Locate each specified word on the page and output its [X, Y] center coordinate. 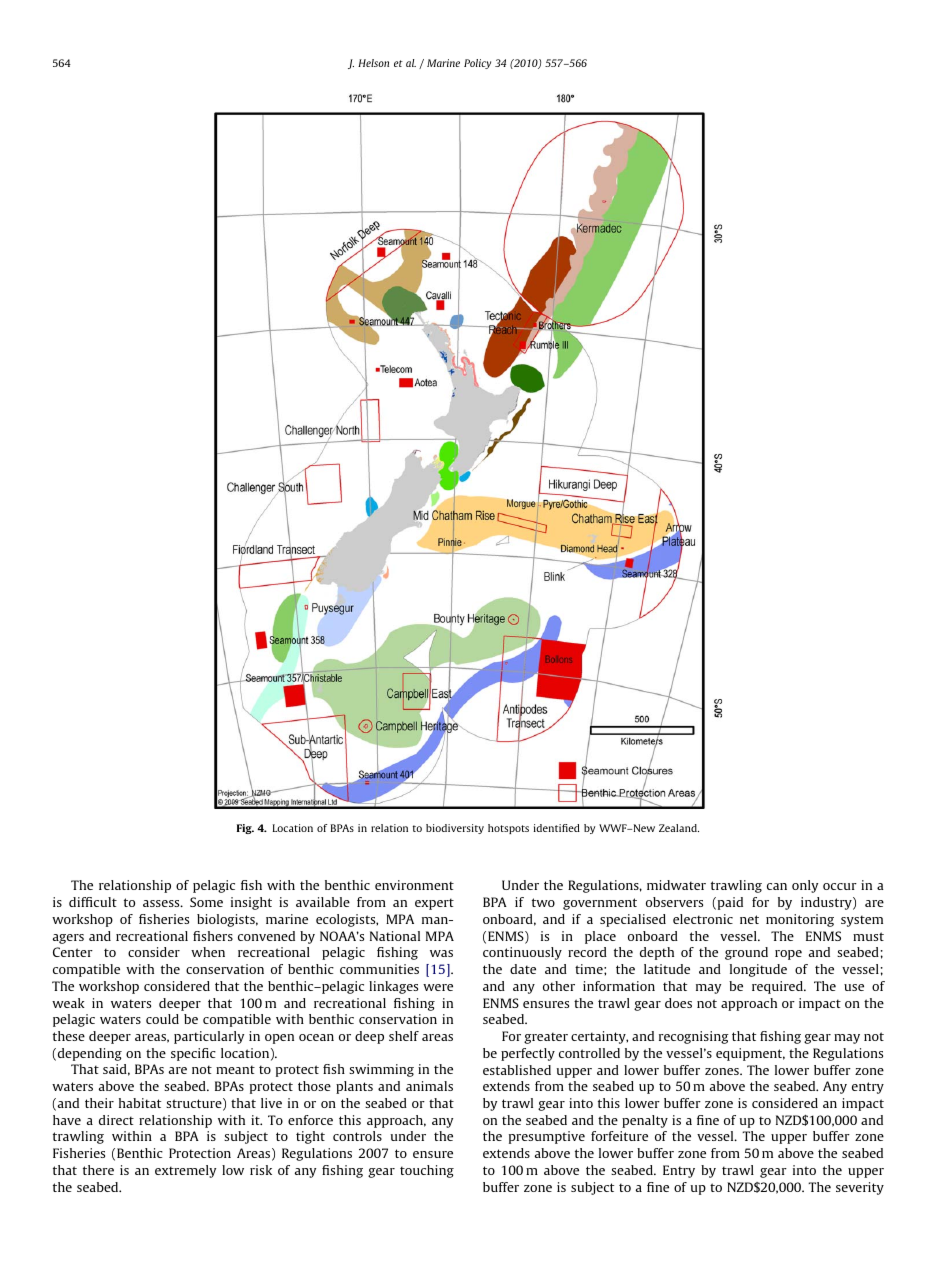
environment [414, 885]
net [749, 919]
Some [206, 902]
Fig [245, 829]
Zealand [679, 828]
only [805, 886]
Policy [477, 64]
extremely [185, 1171]
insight [251, 903]
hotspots [508, 829]
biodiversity [455, 829]
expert [434, 904]
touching [427, 1171]
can [777, 886]
